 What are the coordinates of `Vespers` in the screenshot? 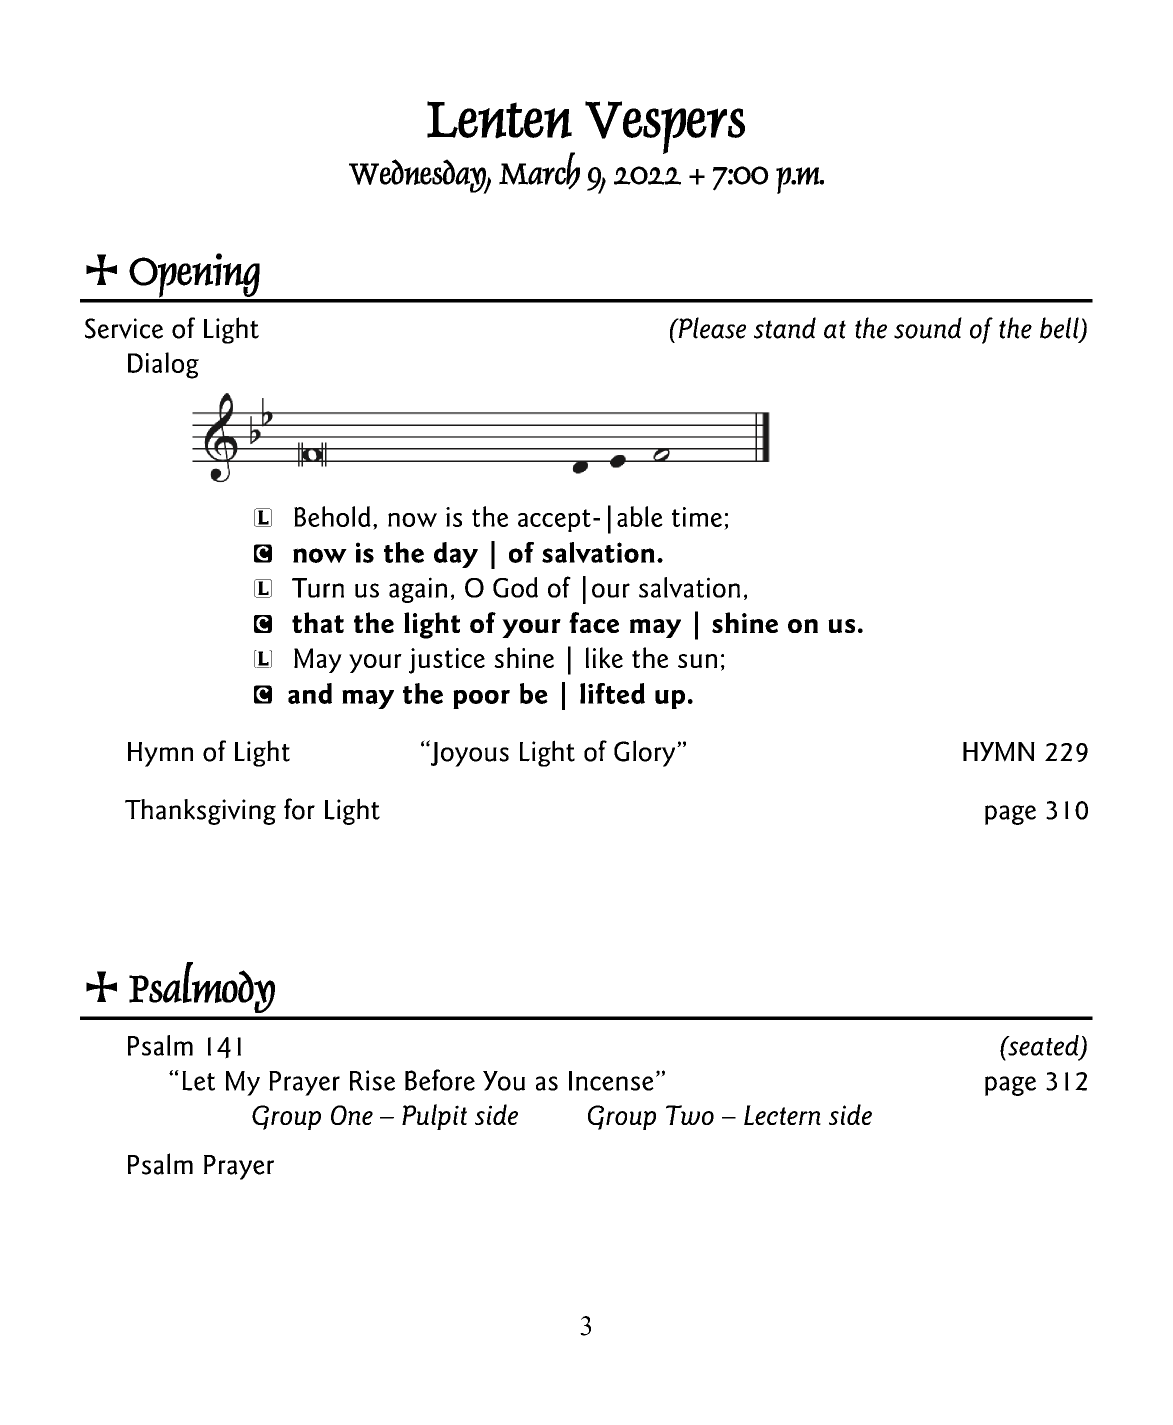 It's located at (665, 127).
